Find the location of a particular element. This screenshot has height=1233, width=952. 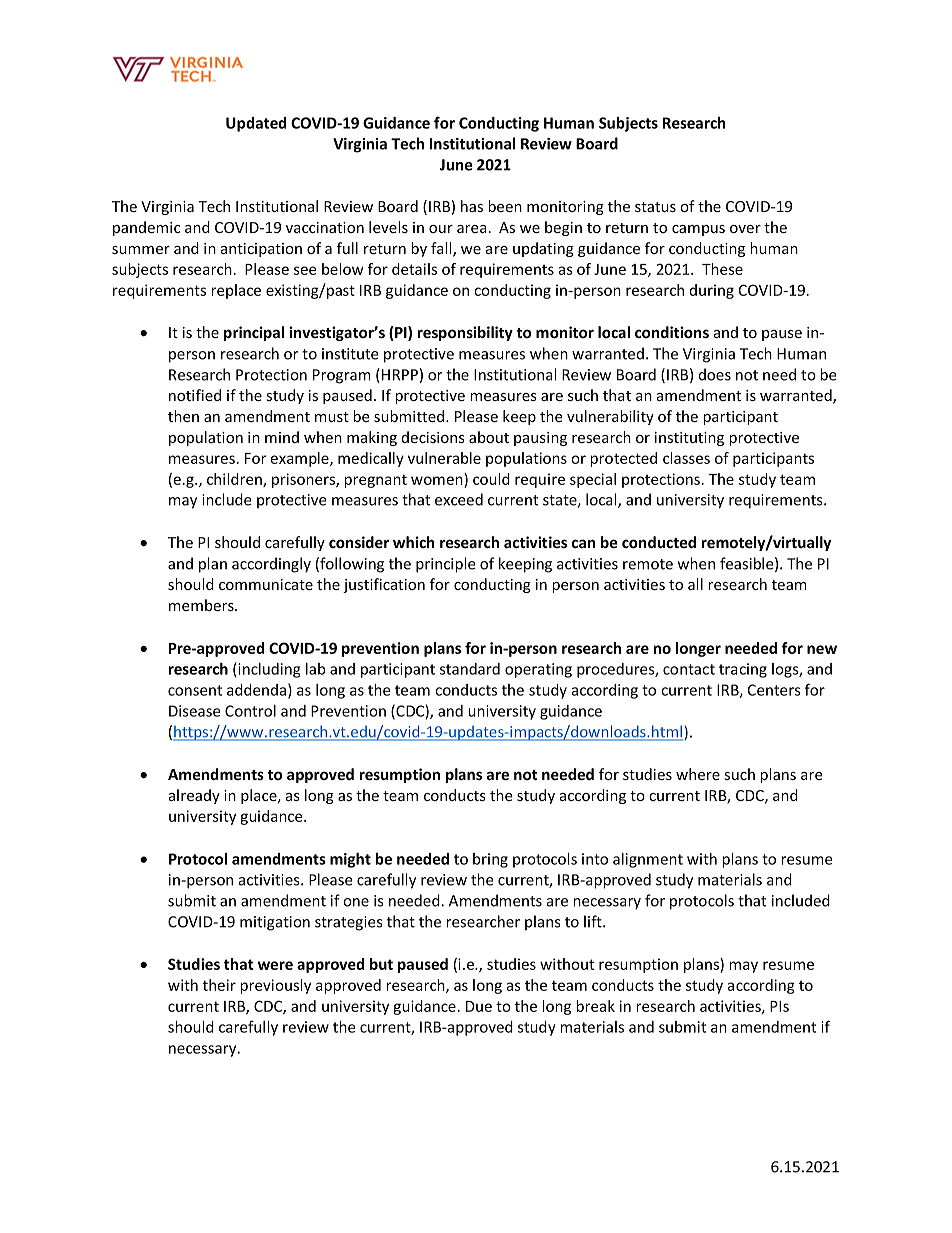

over is located at coordinates (745, 229).
